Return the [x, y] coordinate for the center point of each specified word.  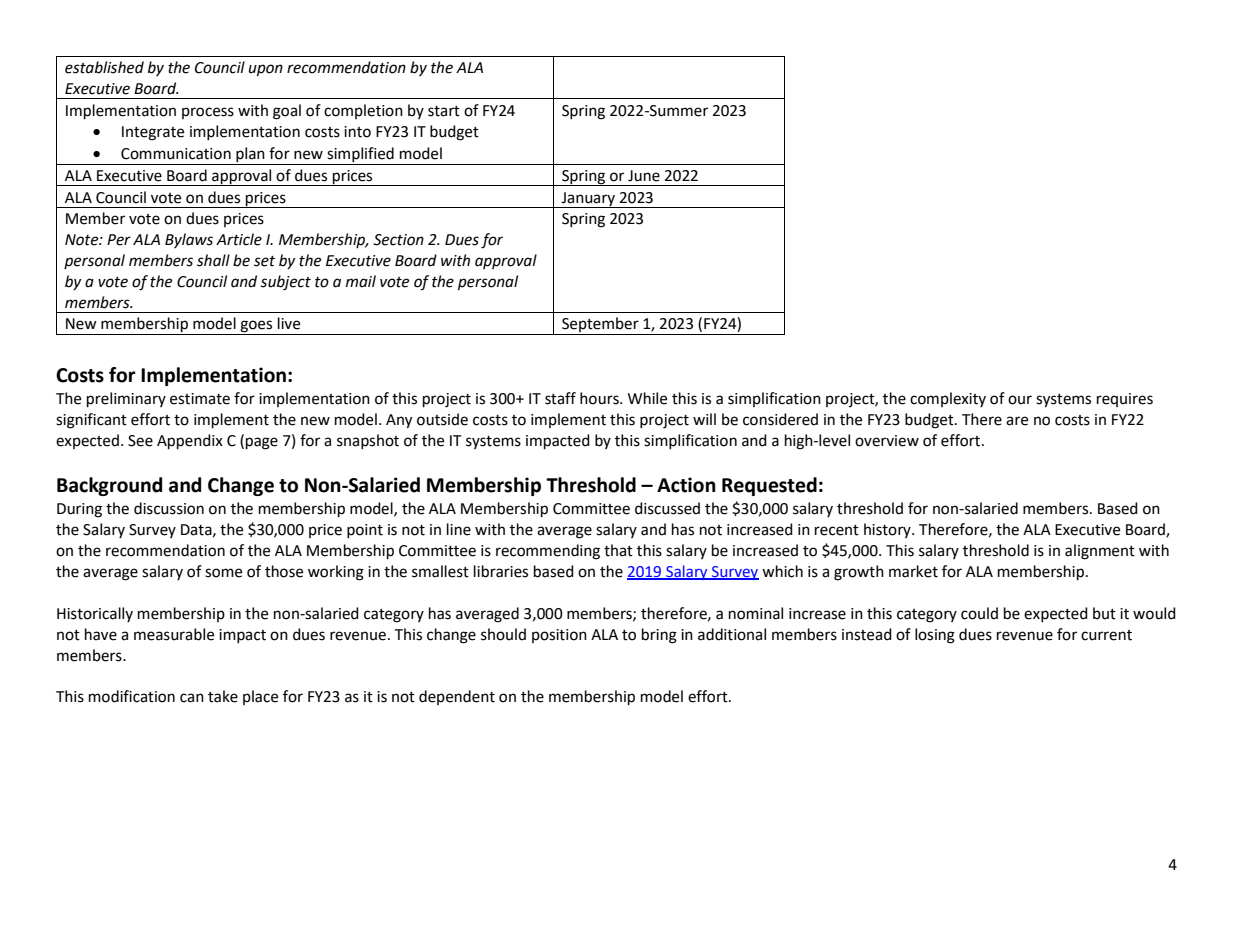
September [600, 326]
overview [887, 441]
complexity [948, 399]
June [644, 176]
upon [266, 70]
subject [285, 283]
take [223, 696]
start [444, 111]
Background [109, 486]
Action [686, 485]
